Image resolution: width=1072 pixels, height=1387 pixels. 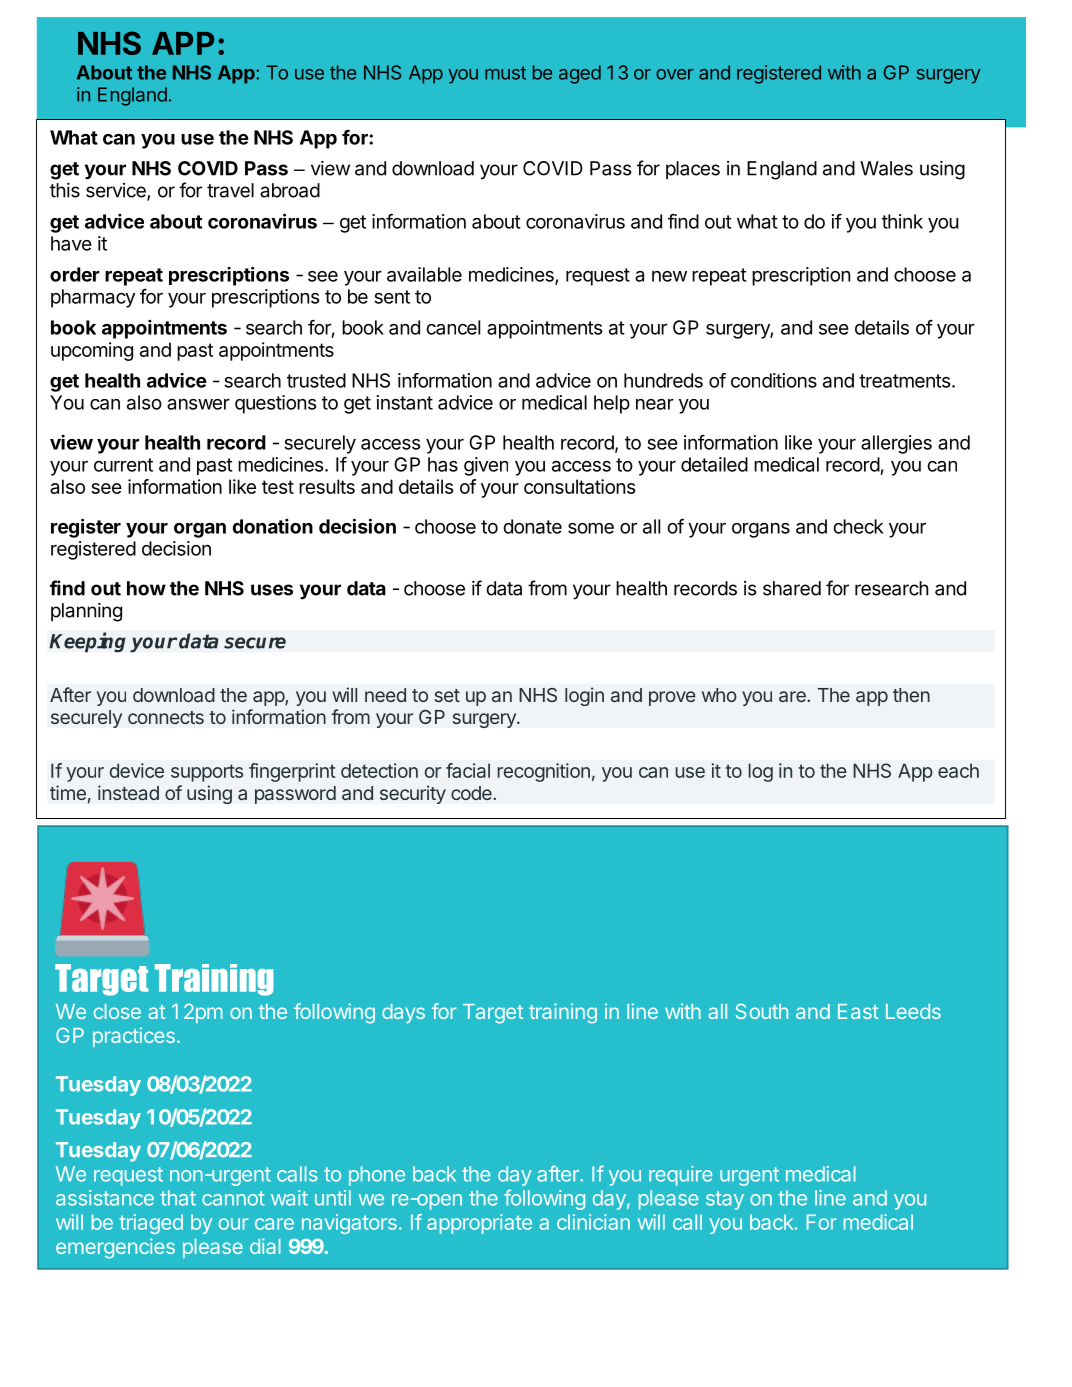 I want to click on given, so click(x=486, y=466).
